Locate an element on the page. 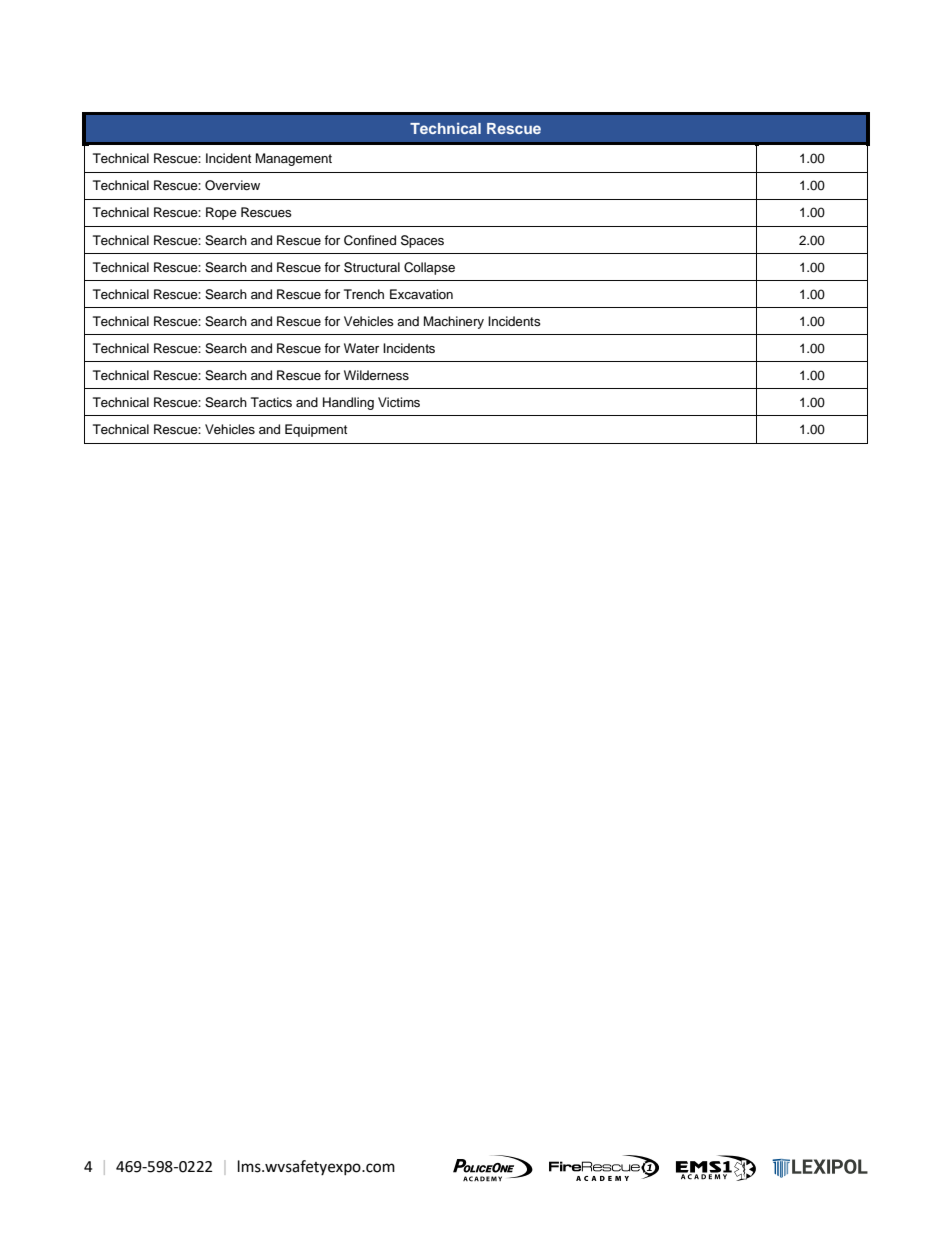 The width and height of the image is (952, 1233). Management is located at coordinates (294, 159).
